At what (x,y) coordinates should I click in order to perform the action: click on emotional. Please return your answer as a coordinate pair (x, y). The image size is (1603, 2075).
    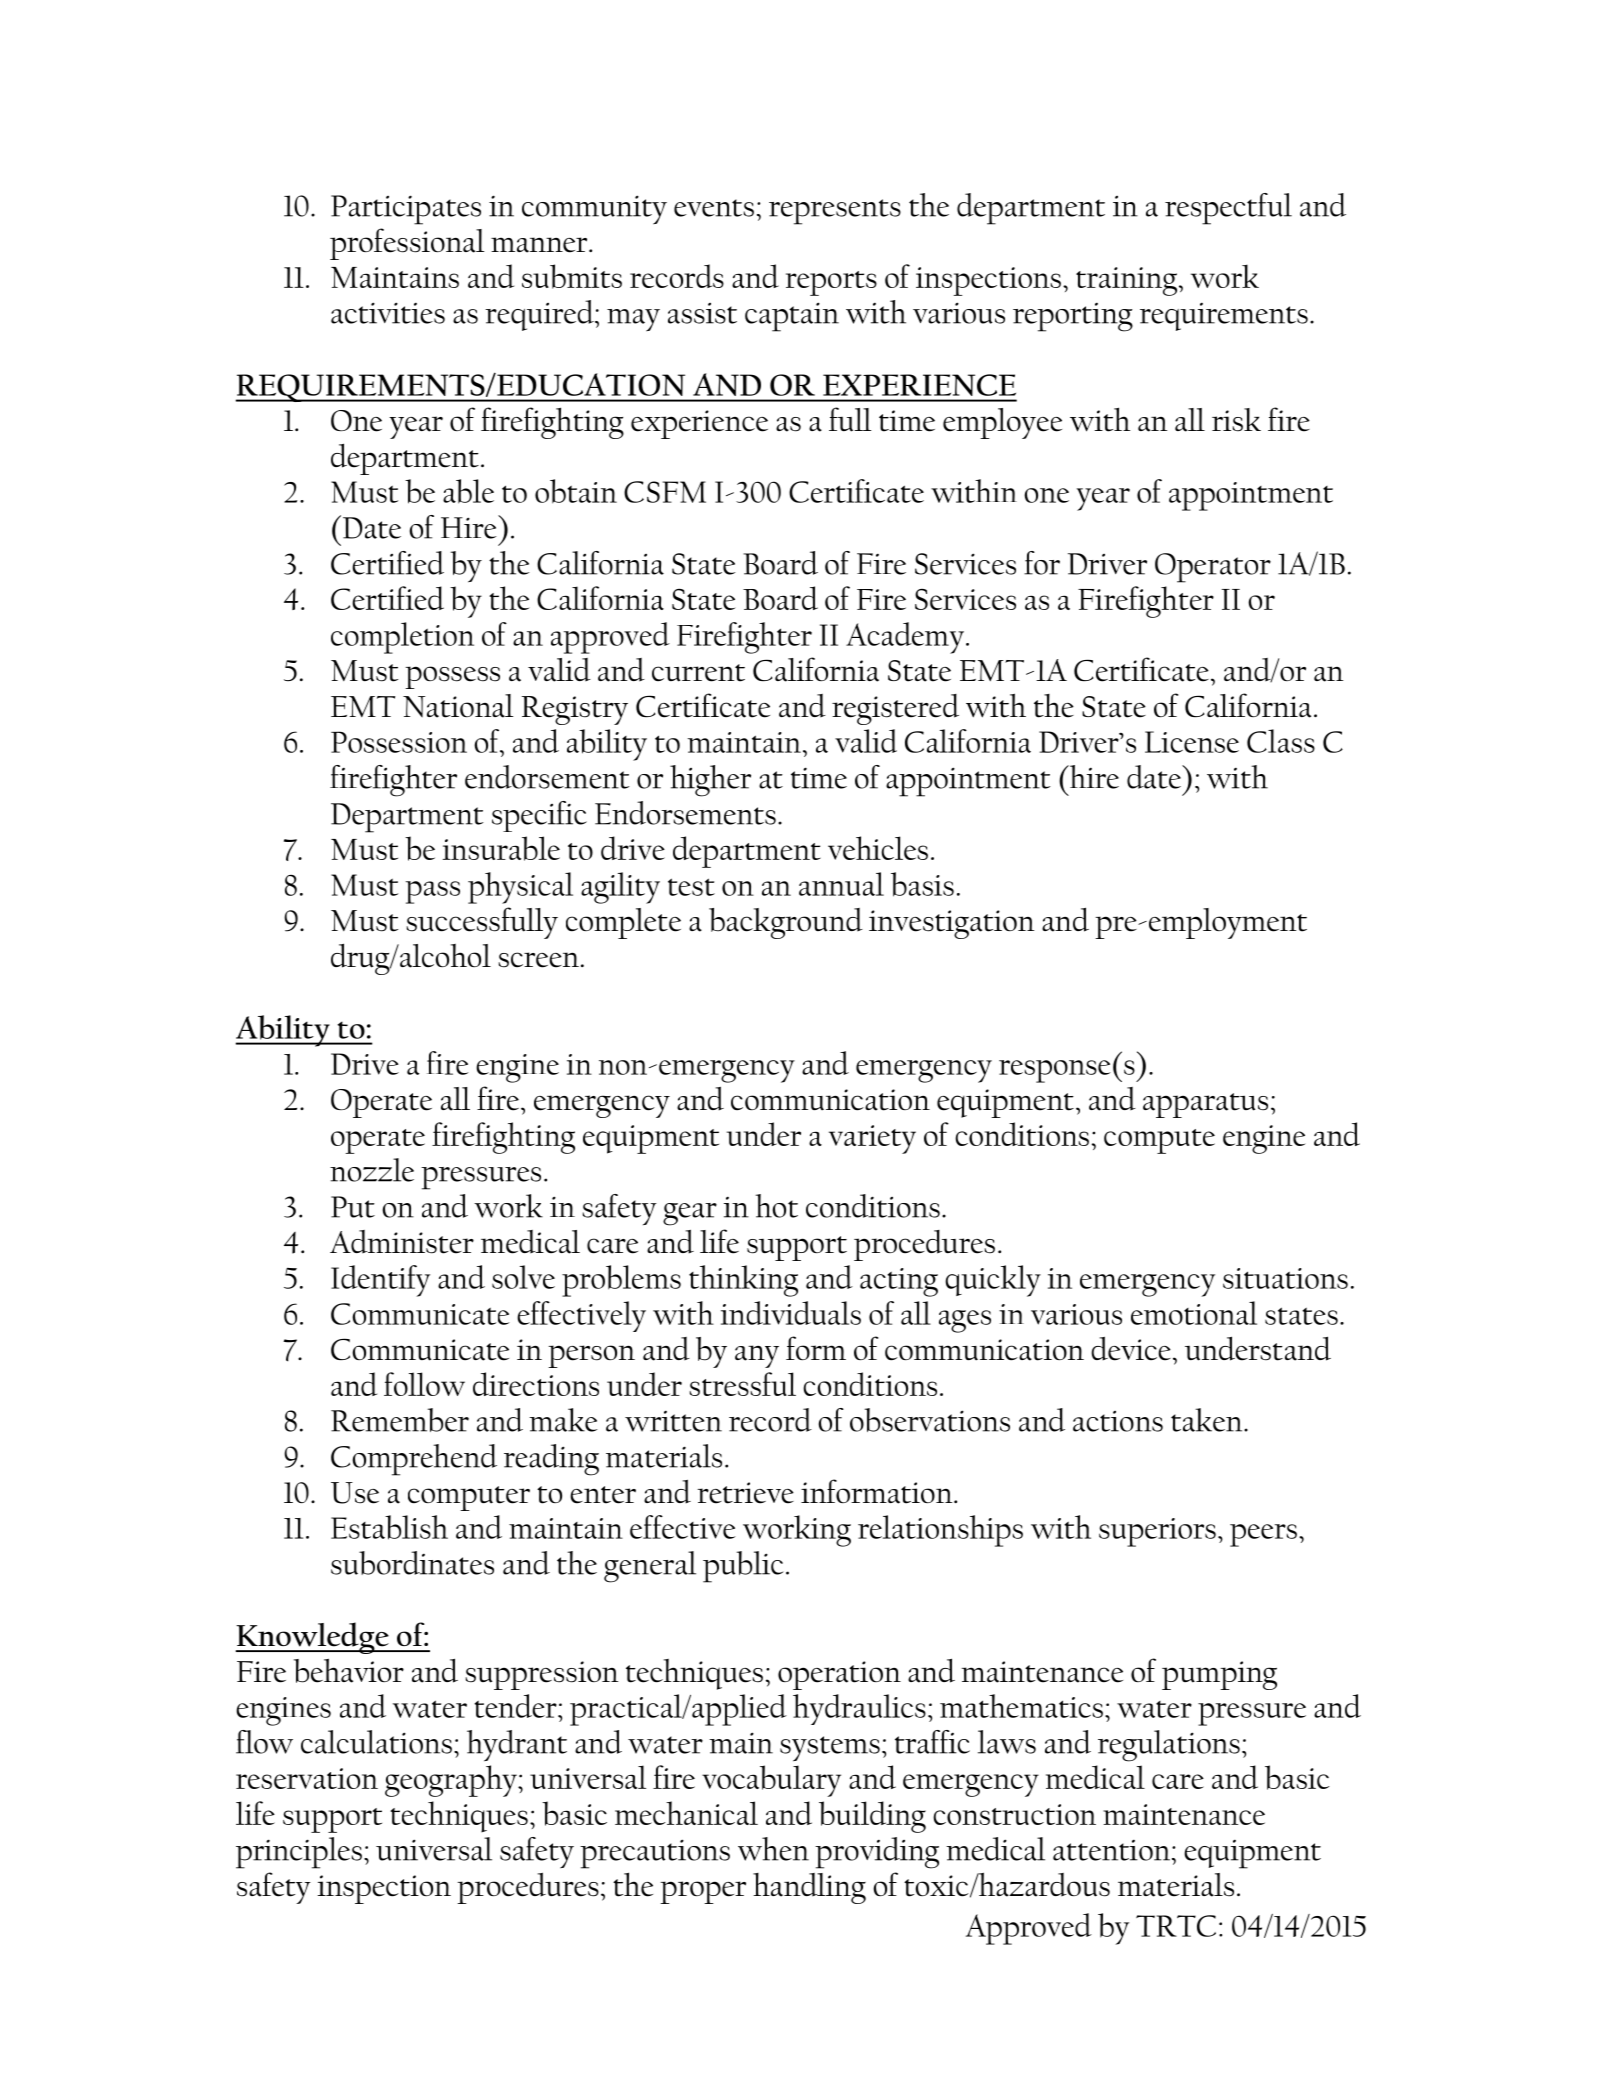
    Looking at the image, I should click on (1194, 1313).
